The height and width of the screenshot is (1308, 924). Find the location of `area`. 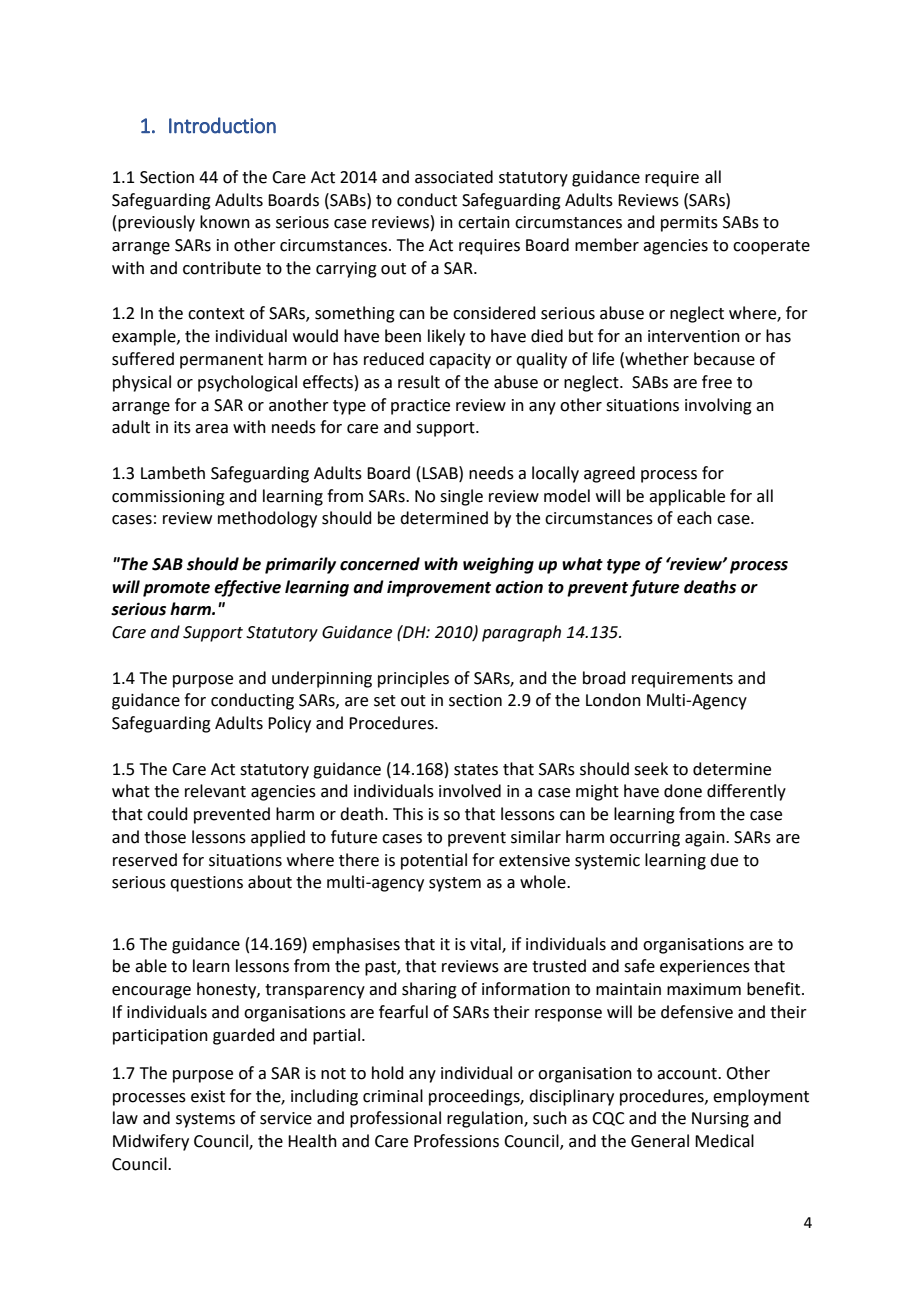

area is located at coordinates (211, 429).
